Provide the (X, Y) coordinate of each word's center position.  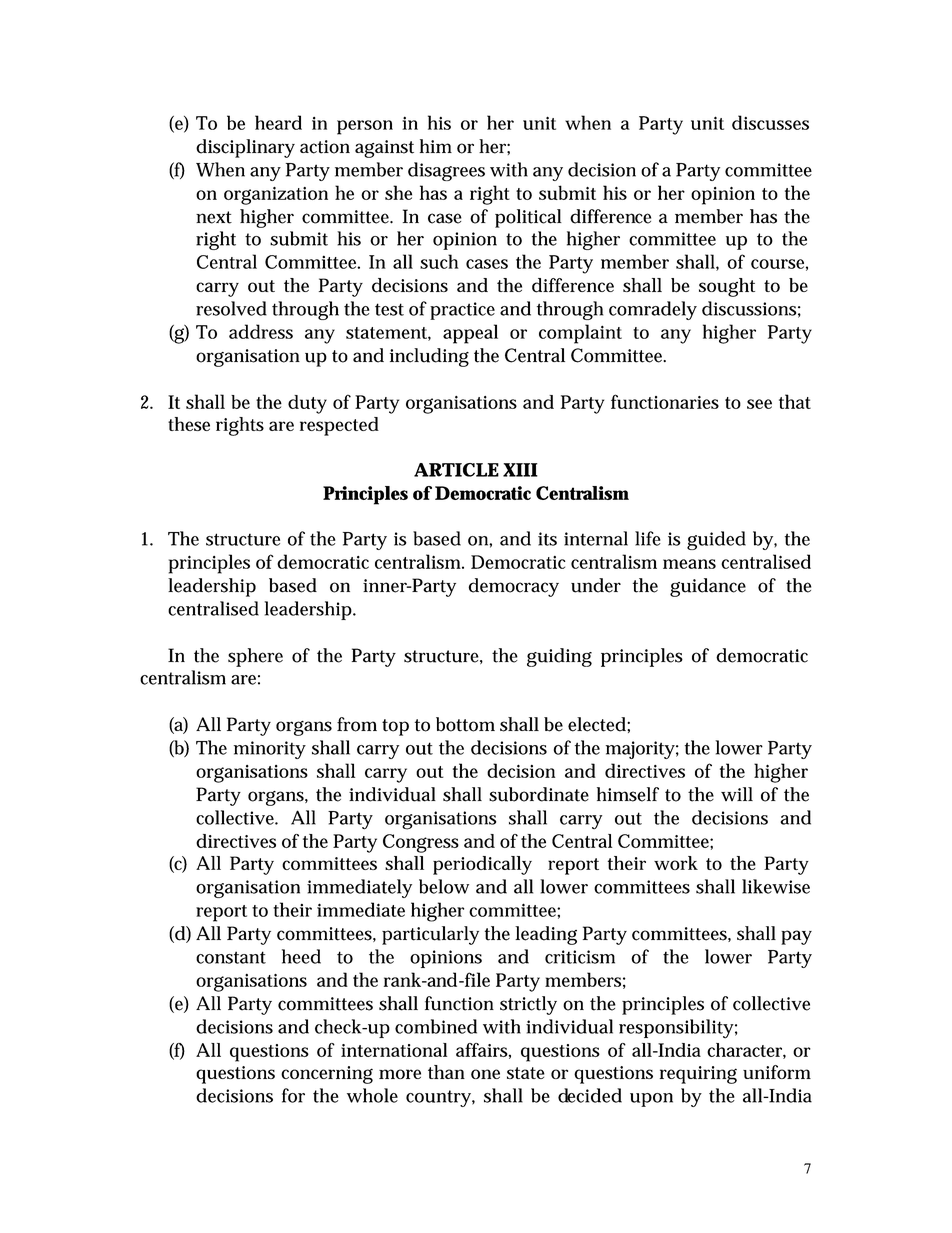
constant (231, 957)
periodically (482, 865)
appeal (470, 334)
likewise (776, 886)
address (261, 331)
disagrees (446, 171)
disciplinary (245, 148)
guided (716, 540)
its (547, 539)
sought (727, 287)
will (737, 794)
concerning (327, 1075)
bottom (465, 724)
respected (339, 426)
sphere (255, 657)
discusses (770, 122)
